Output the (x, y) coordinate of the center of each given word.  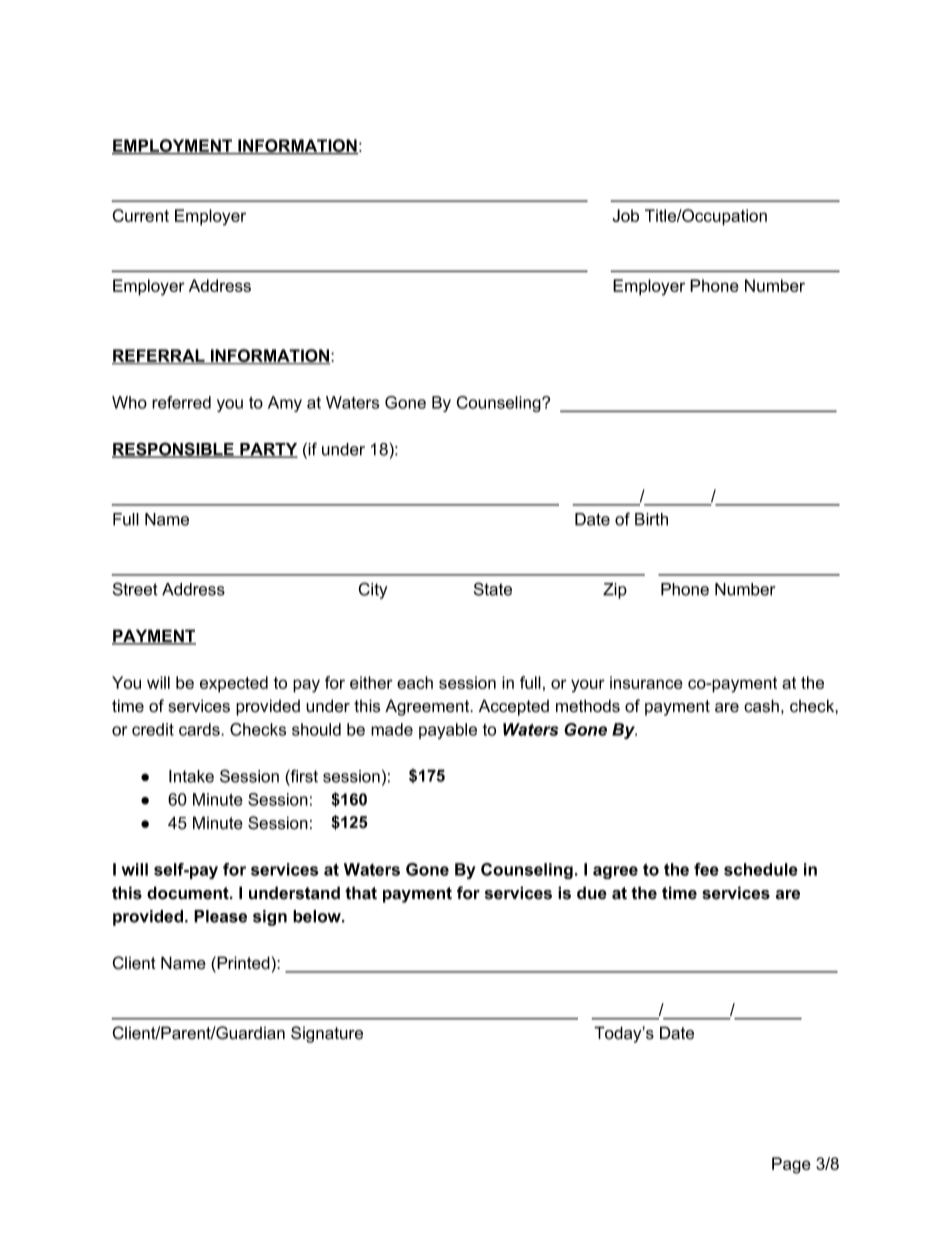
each (415, 682)
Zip (615, 591)
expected (234, 684)
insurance (646, 682)
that (361, 893)
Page (791, 1165)
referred (181, 402)
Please (220, 916)
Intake (191, 776)
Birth (651, 519)
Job (626, 215)
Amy (285, 404)
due (592, 893)
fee (706, 869)
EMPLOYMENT (173, 146)
